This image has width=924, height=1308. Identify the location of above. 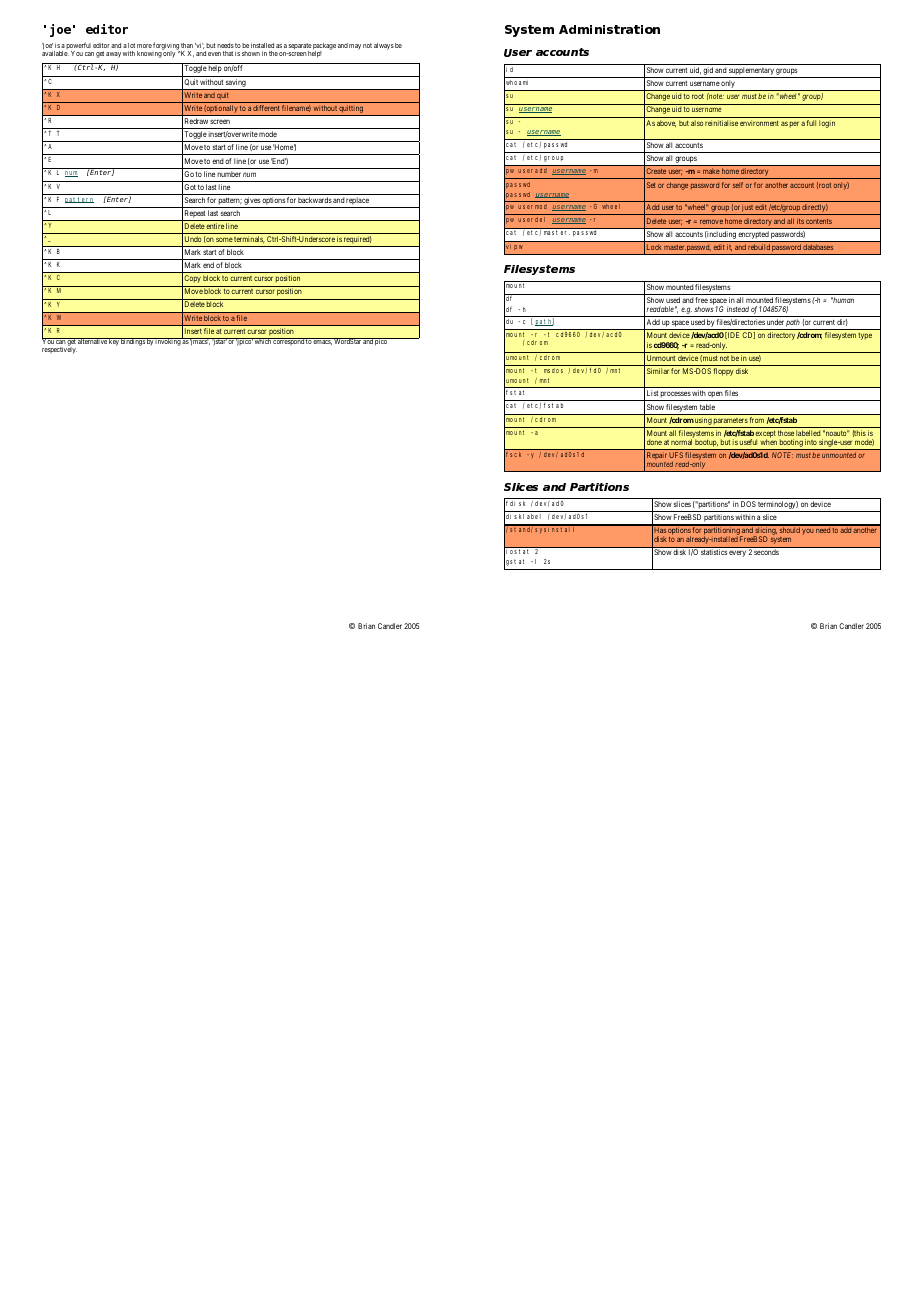
(666, 123).
